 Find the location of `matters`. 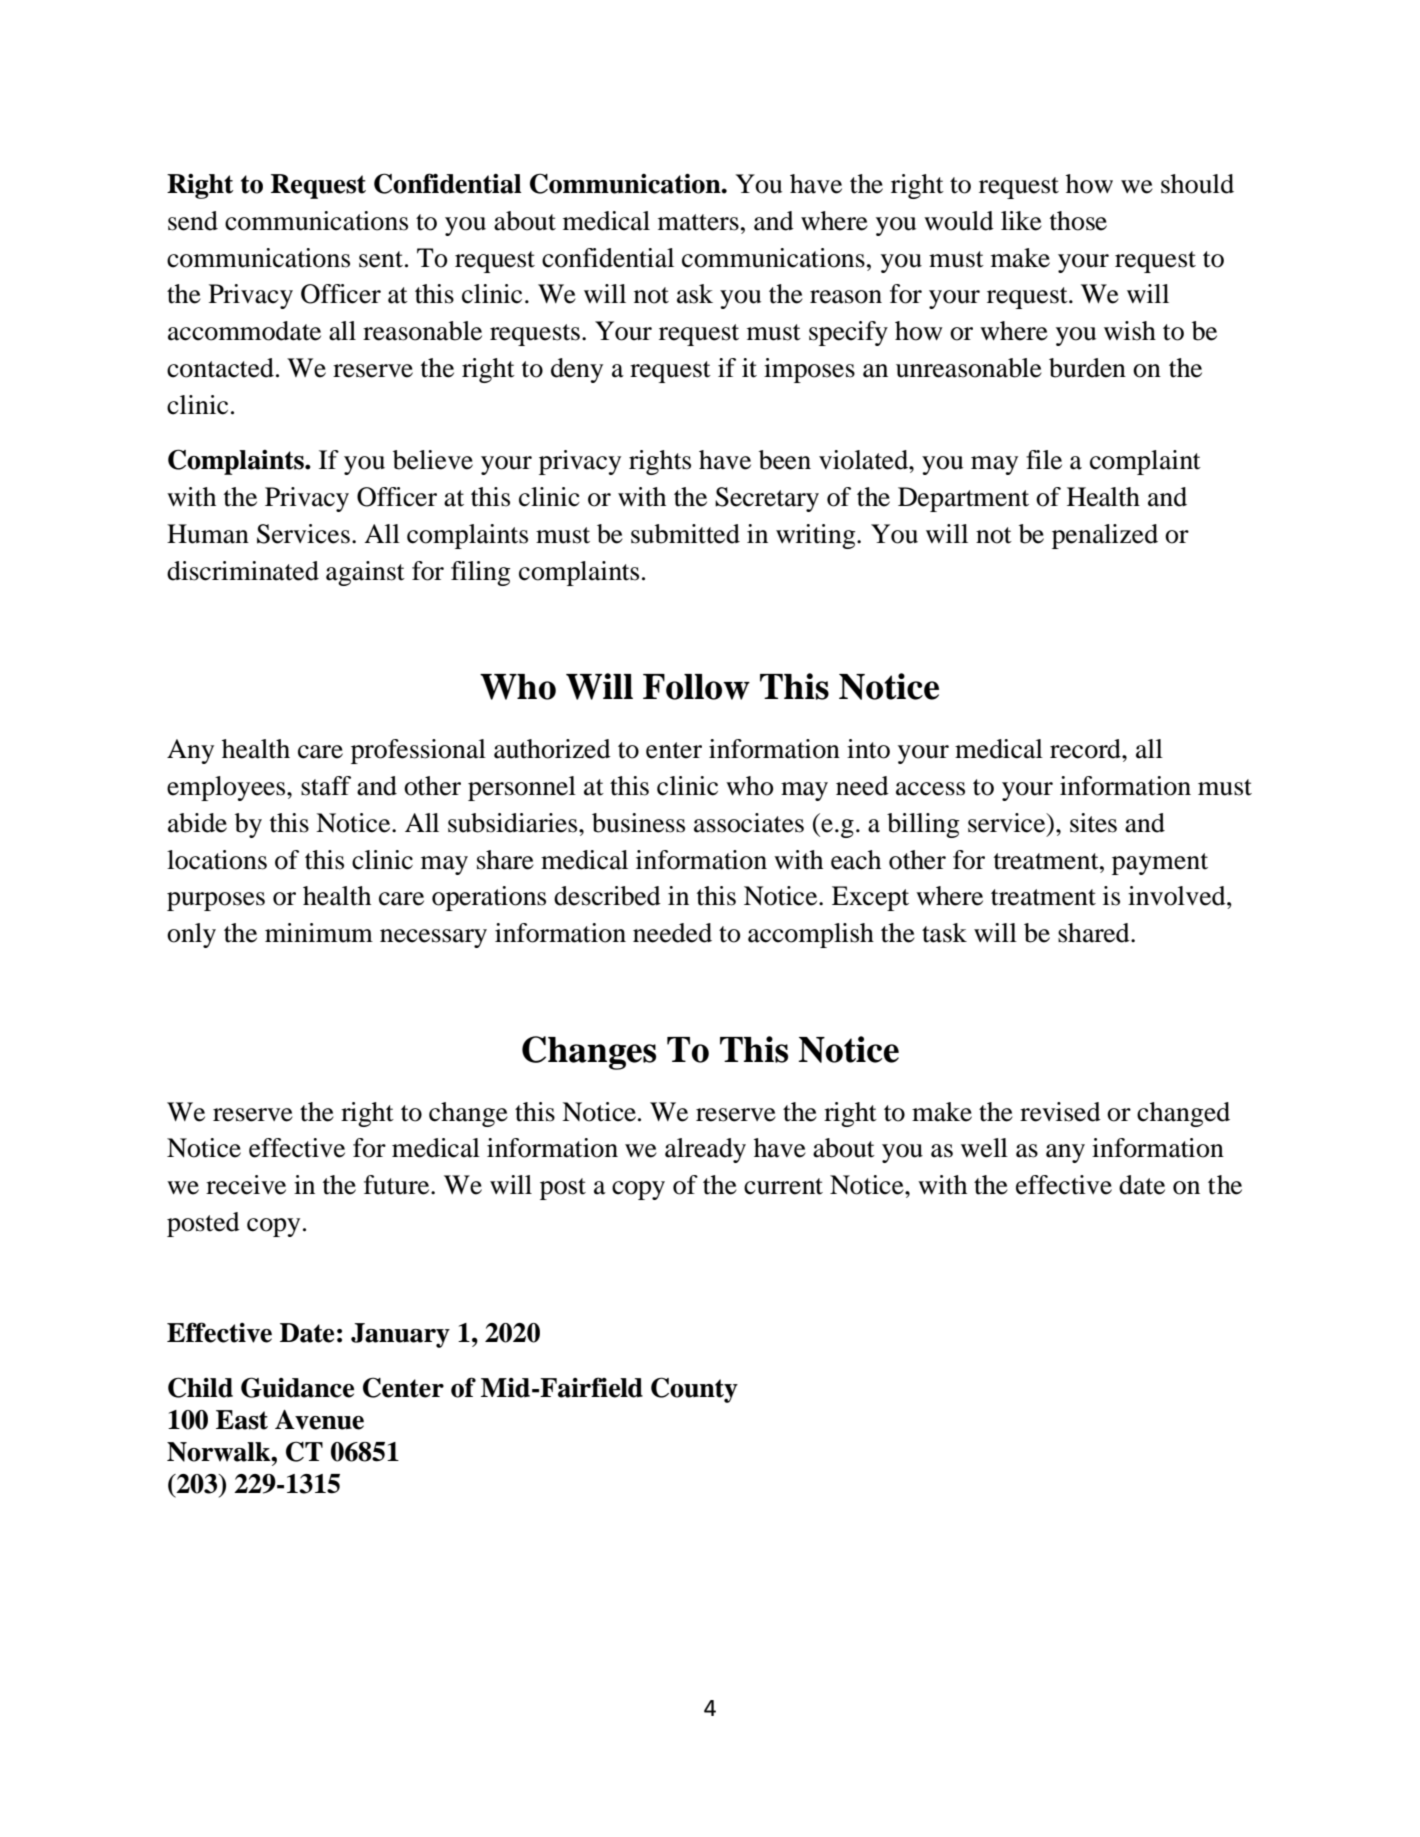

matters is located at coordinates (698, 222).
